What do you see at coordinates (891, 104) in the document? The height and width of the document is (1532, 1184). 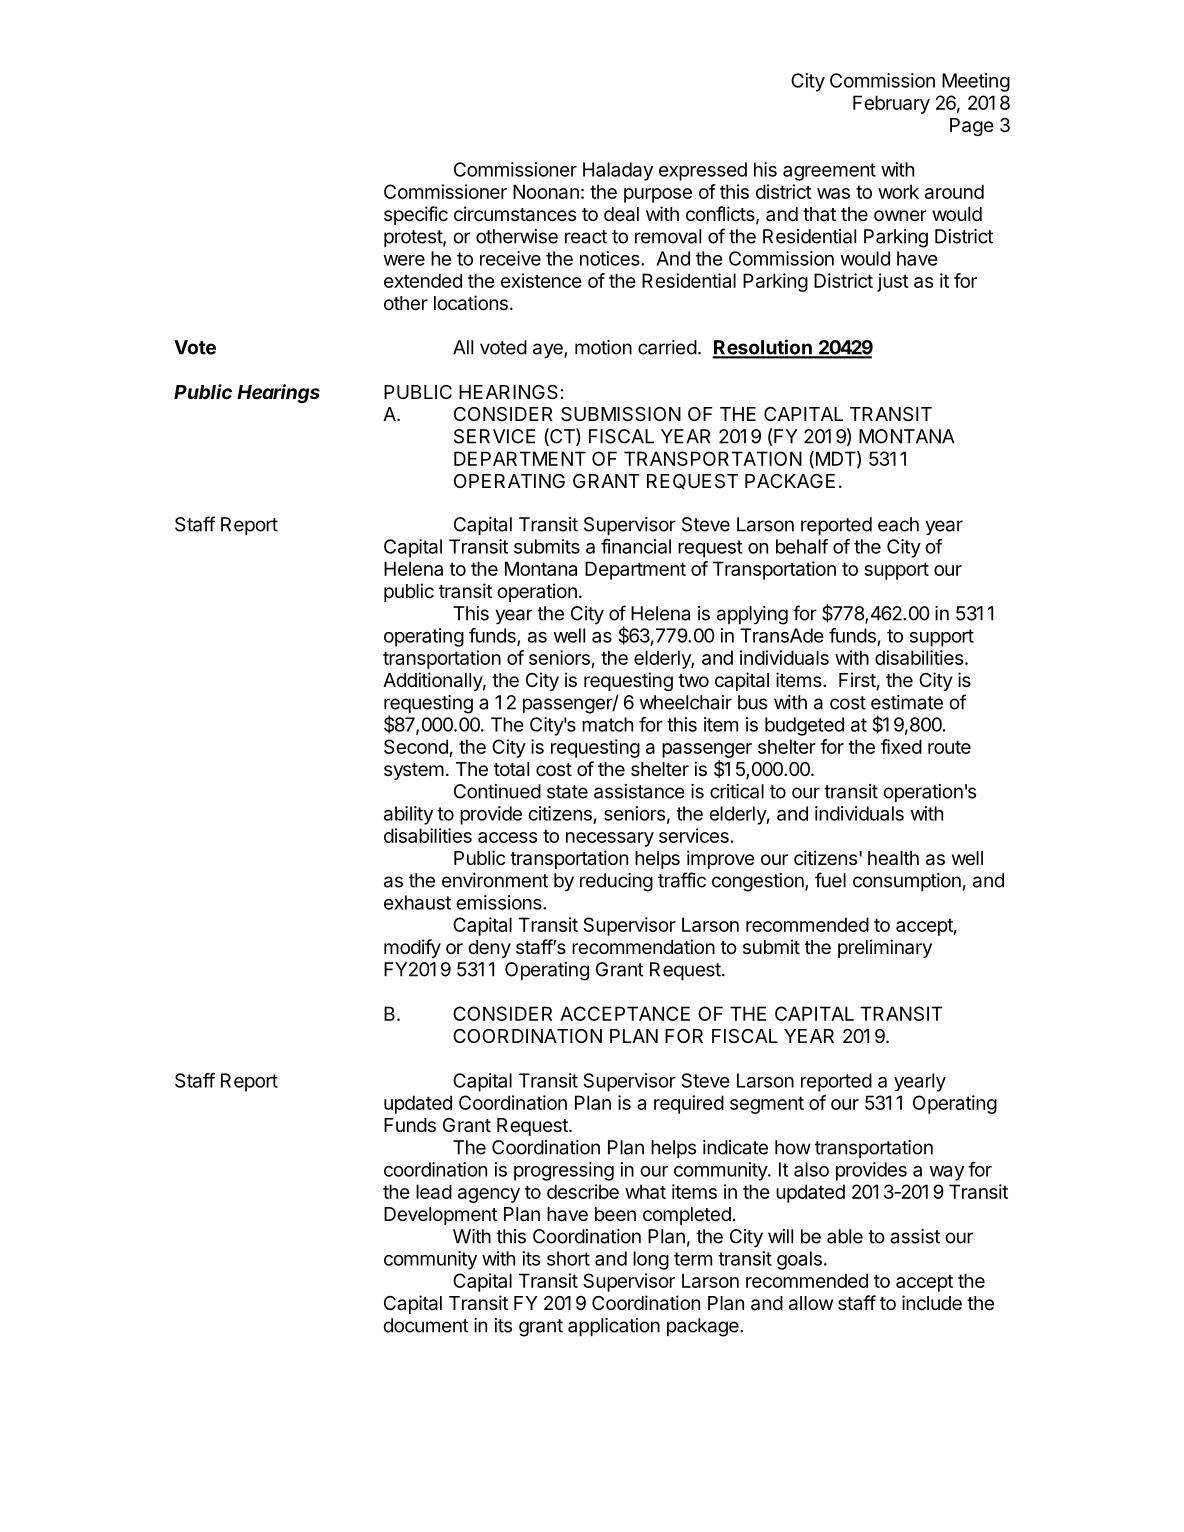 I see `February` at bounding box center [891, 104].
